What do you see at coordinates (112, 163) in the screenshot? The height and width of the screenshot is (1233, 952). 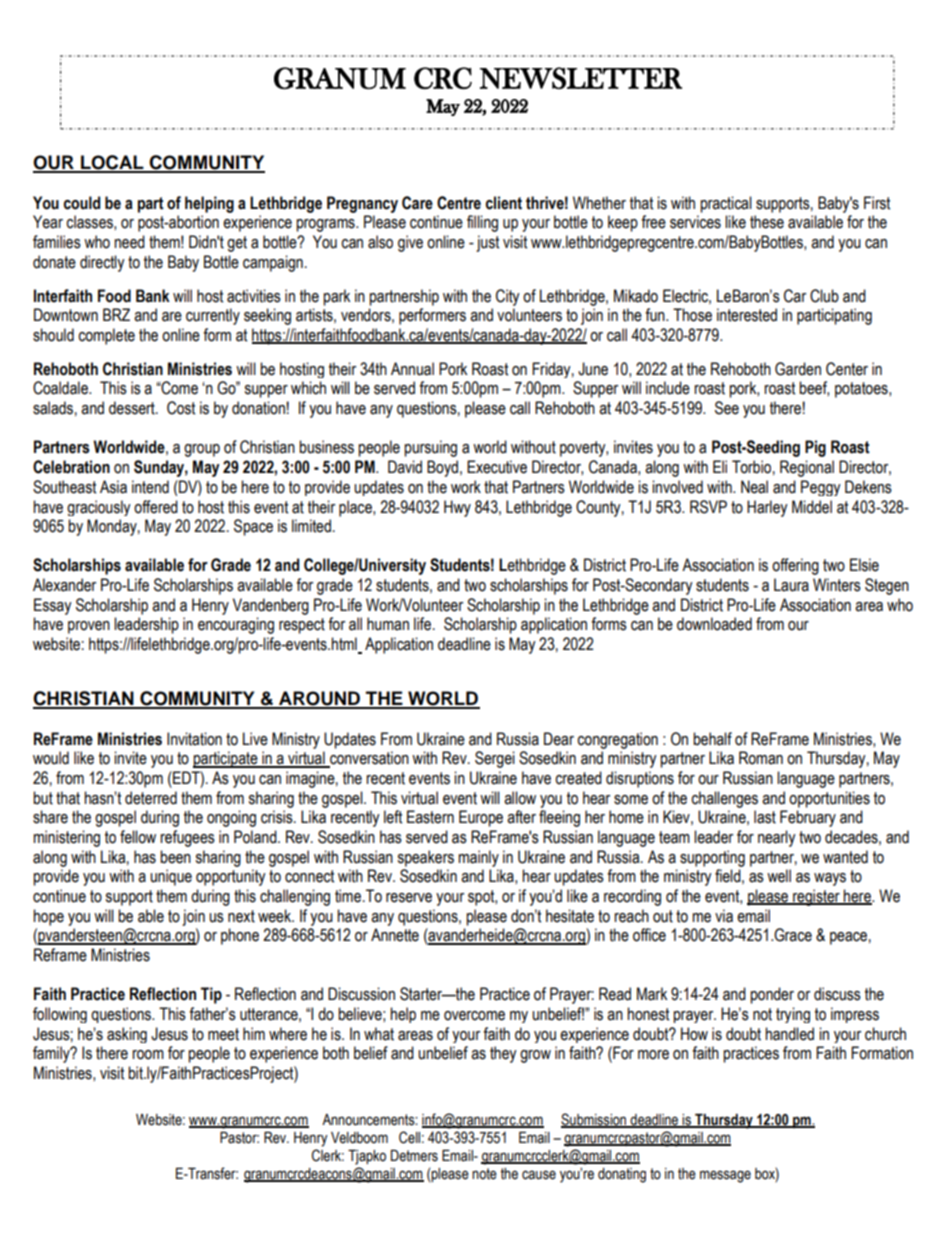 I see `LOCAL` at bounding box center [112, 163].
